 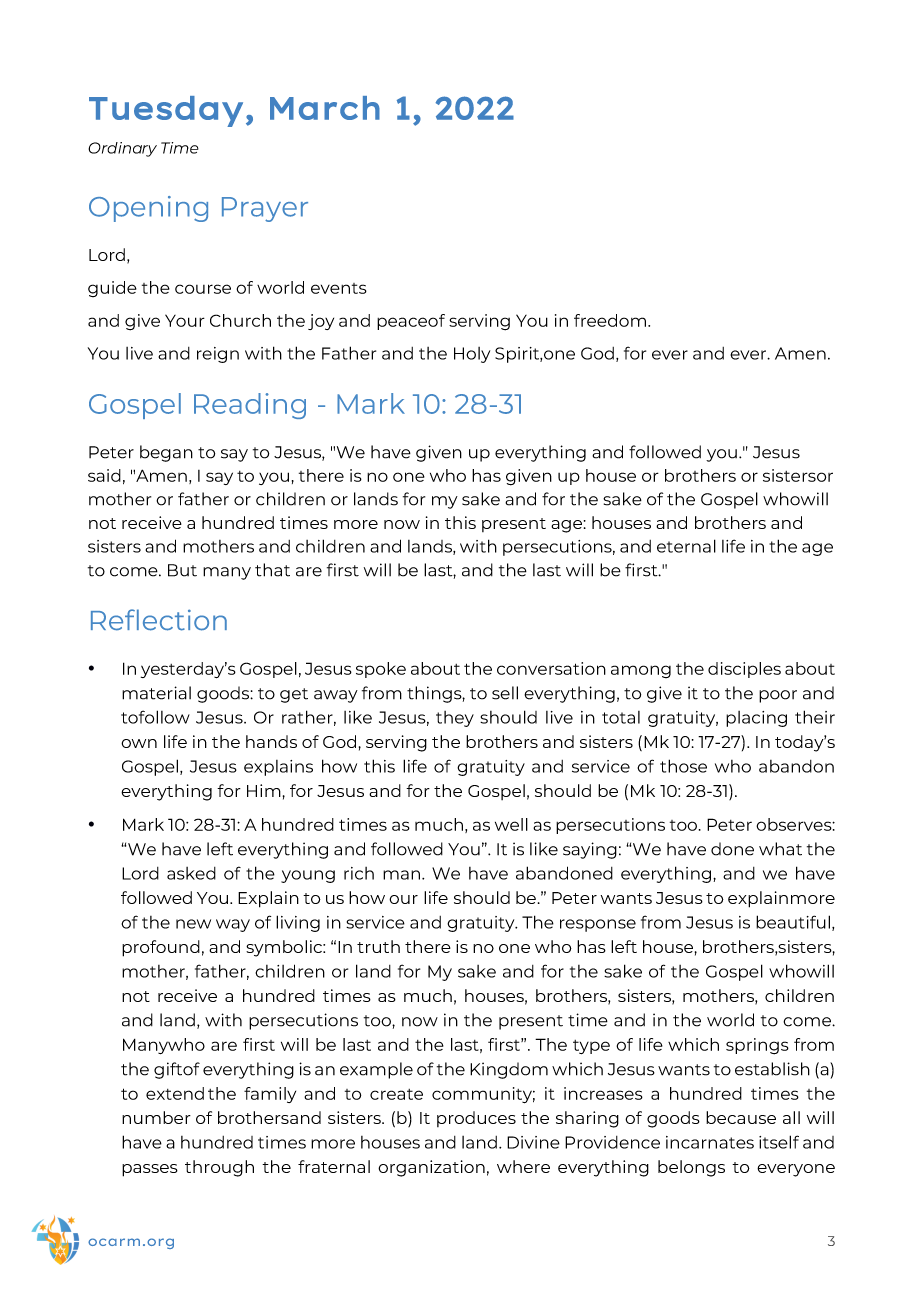 What do you see at coordinates (139, 743) in the screenshot?
I see `own` at bounding box center [139, 743].
